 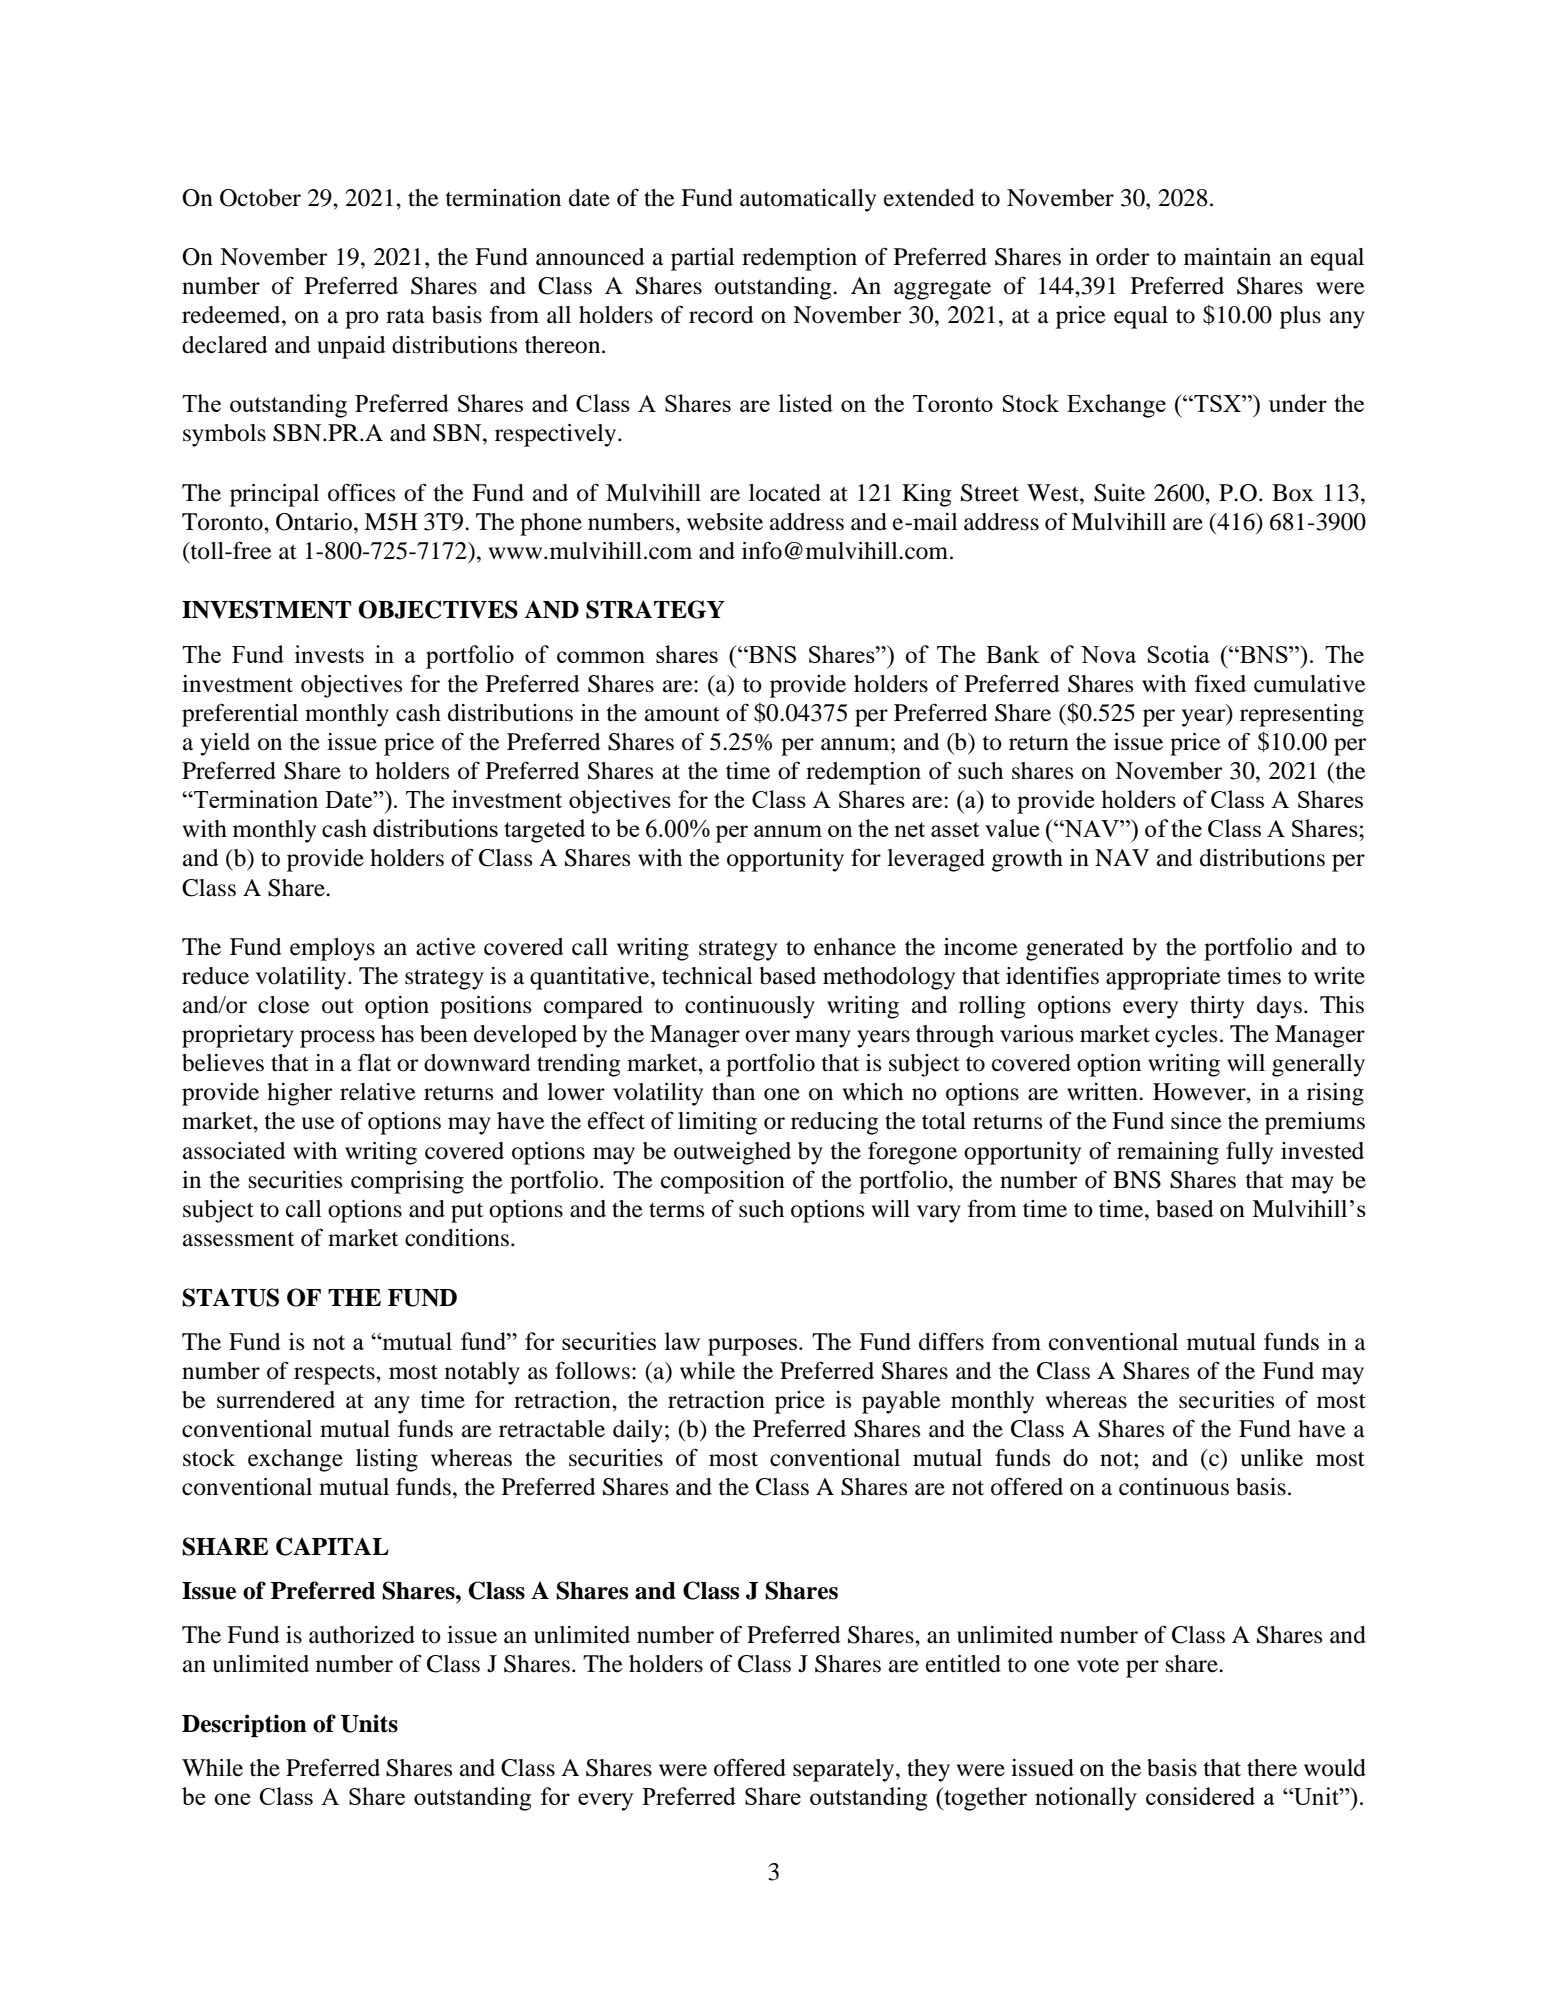 What do you see at coordinates (335, 1374) in the screenshot?
I see `respects` at bounding box center [335, 1374].
